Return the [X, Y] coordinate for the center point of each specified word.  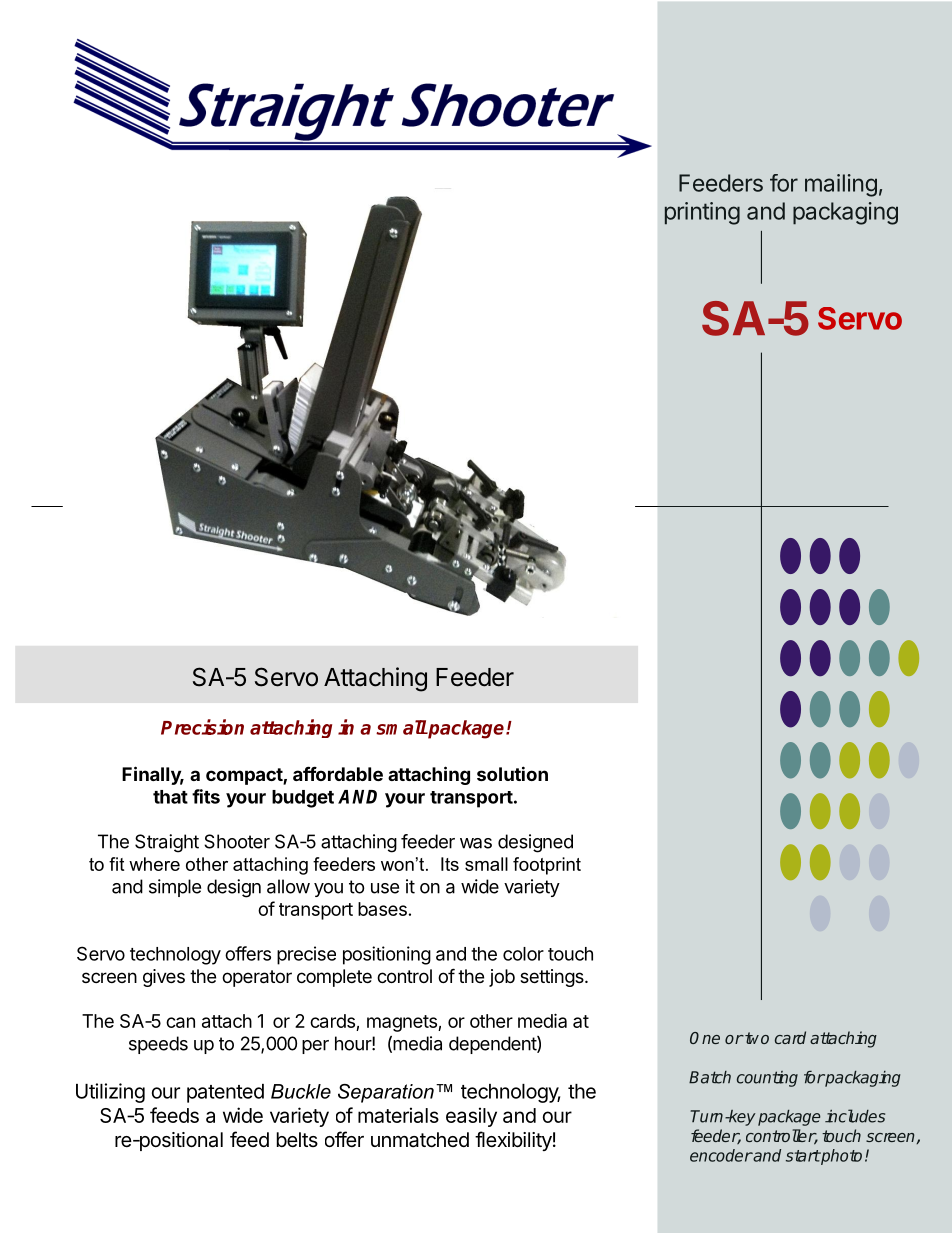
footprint [547, 866]
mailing [841, 185]
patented [225, 1093]
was [476, 843]
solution [512, 773]
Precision [202, 727]
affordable [338, 773]
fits [206, 796]
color [523, 954]
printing [702, 213]
